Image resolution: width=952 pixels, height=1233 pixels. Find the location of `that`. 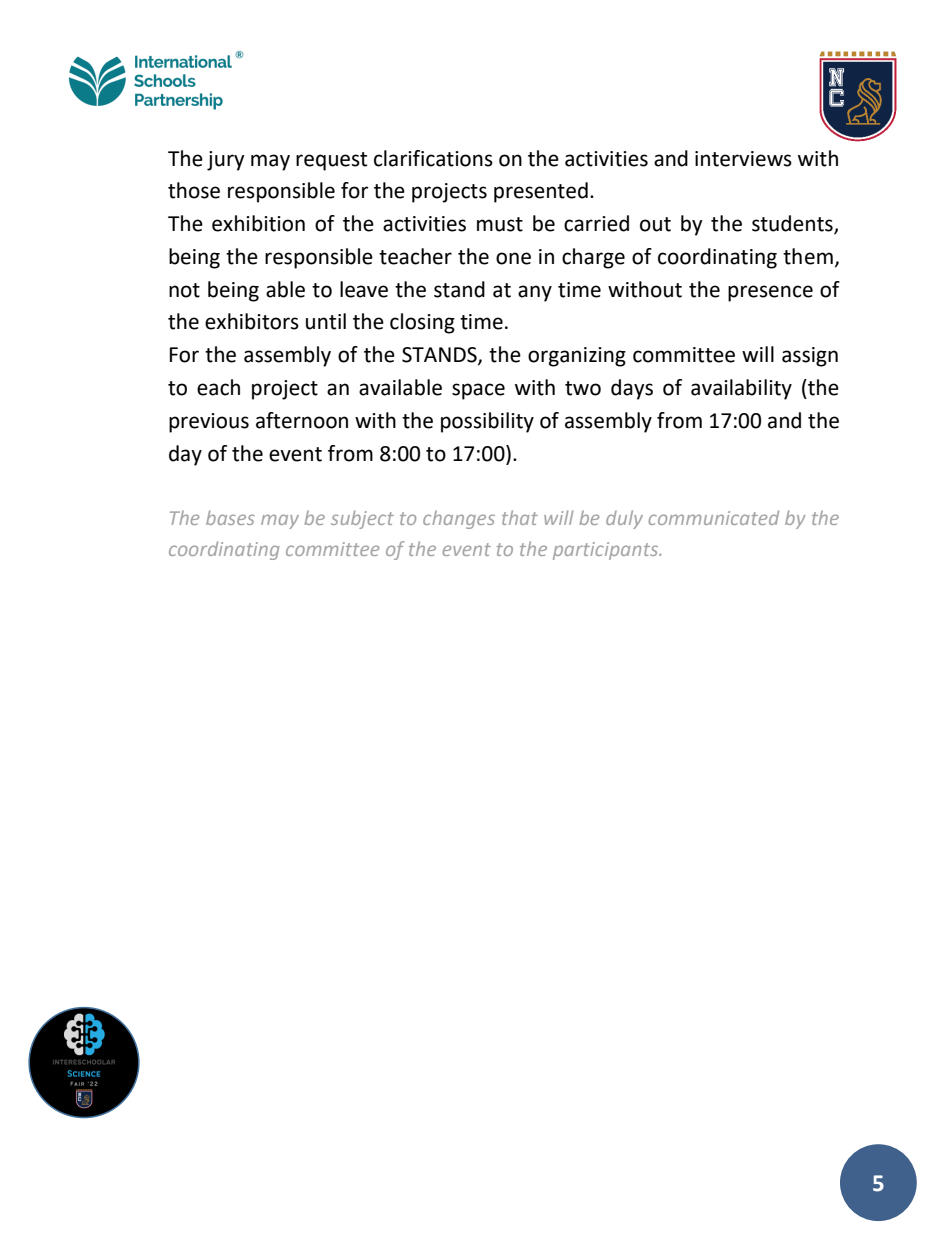

that is located at coordinates (520, 517).
